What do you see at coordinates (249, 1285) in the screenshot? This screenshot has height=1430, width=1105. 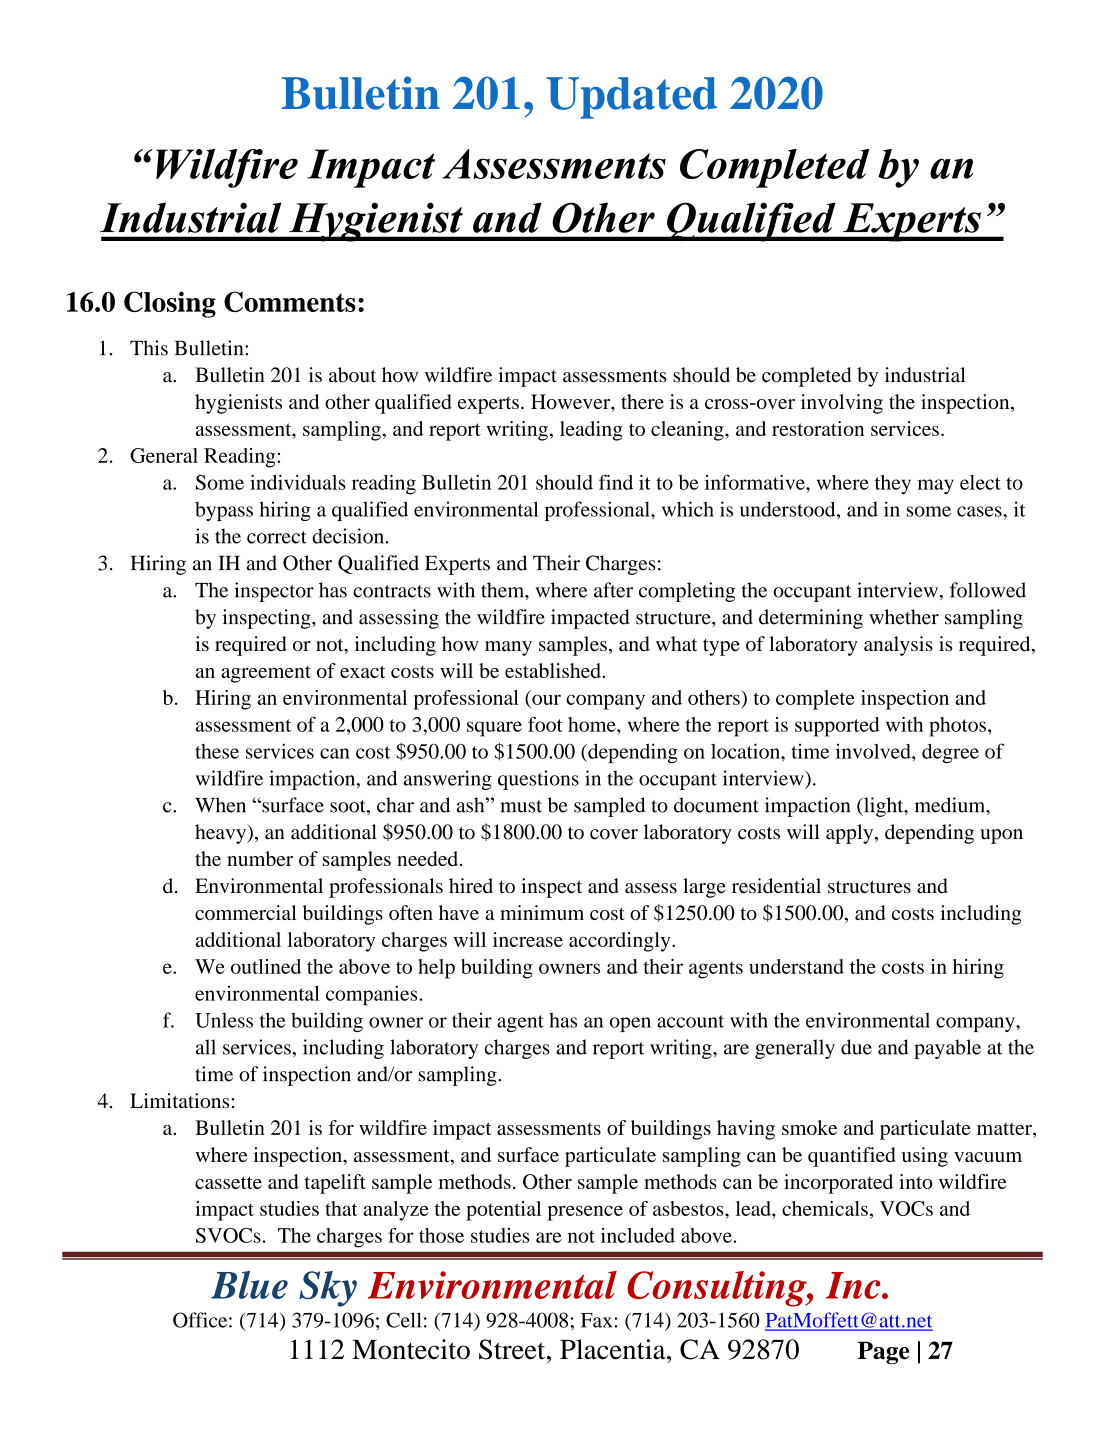 I see `Blue` at bounding box center [249, 1285].
